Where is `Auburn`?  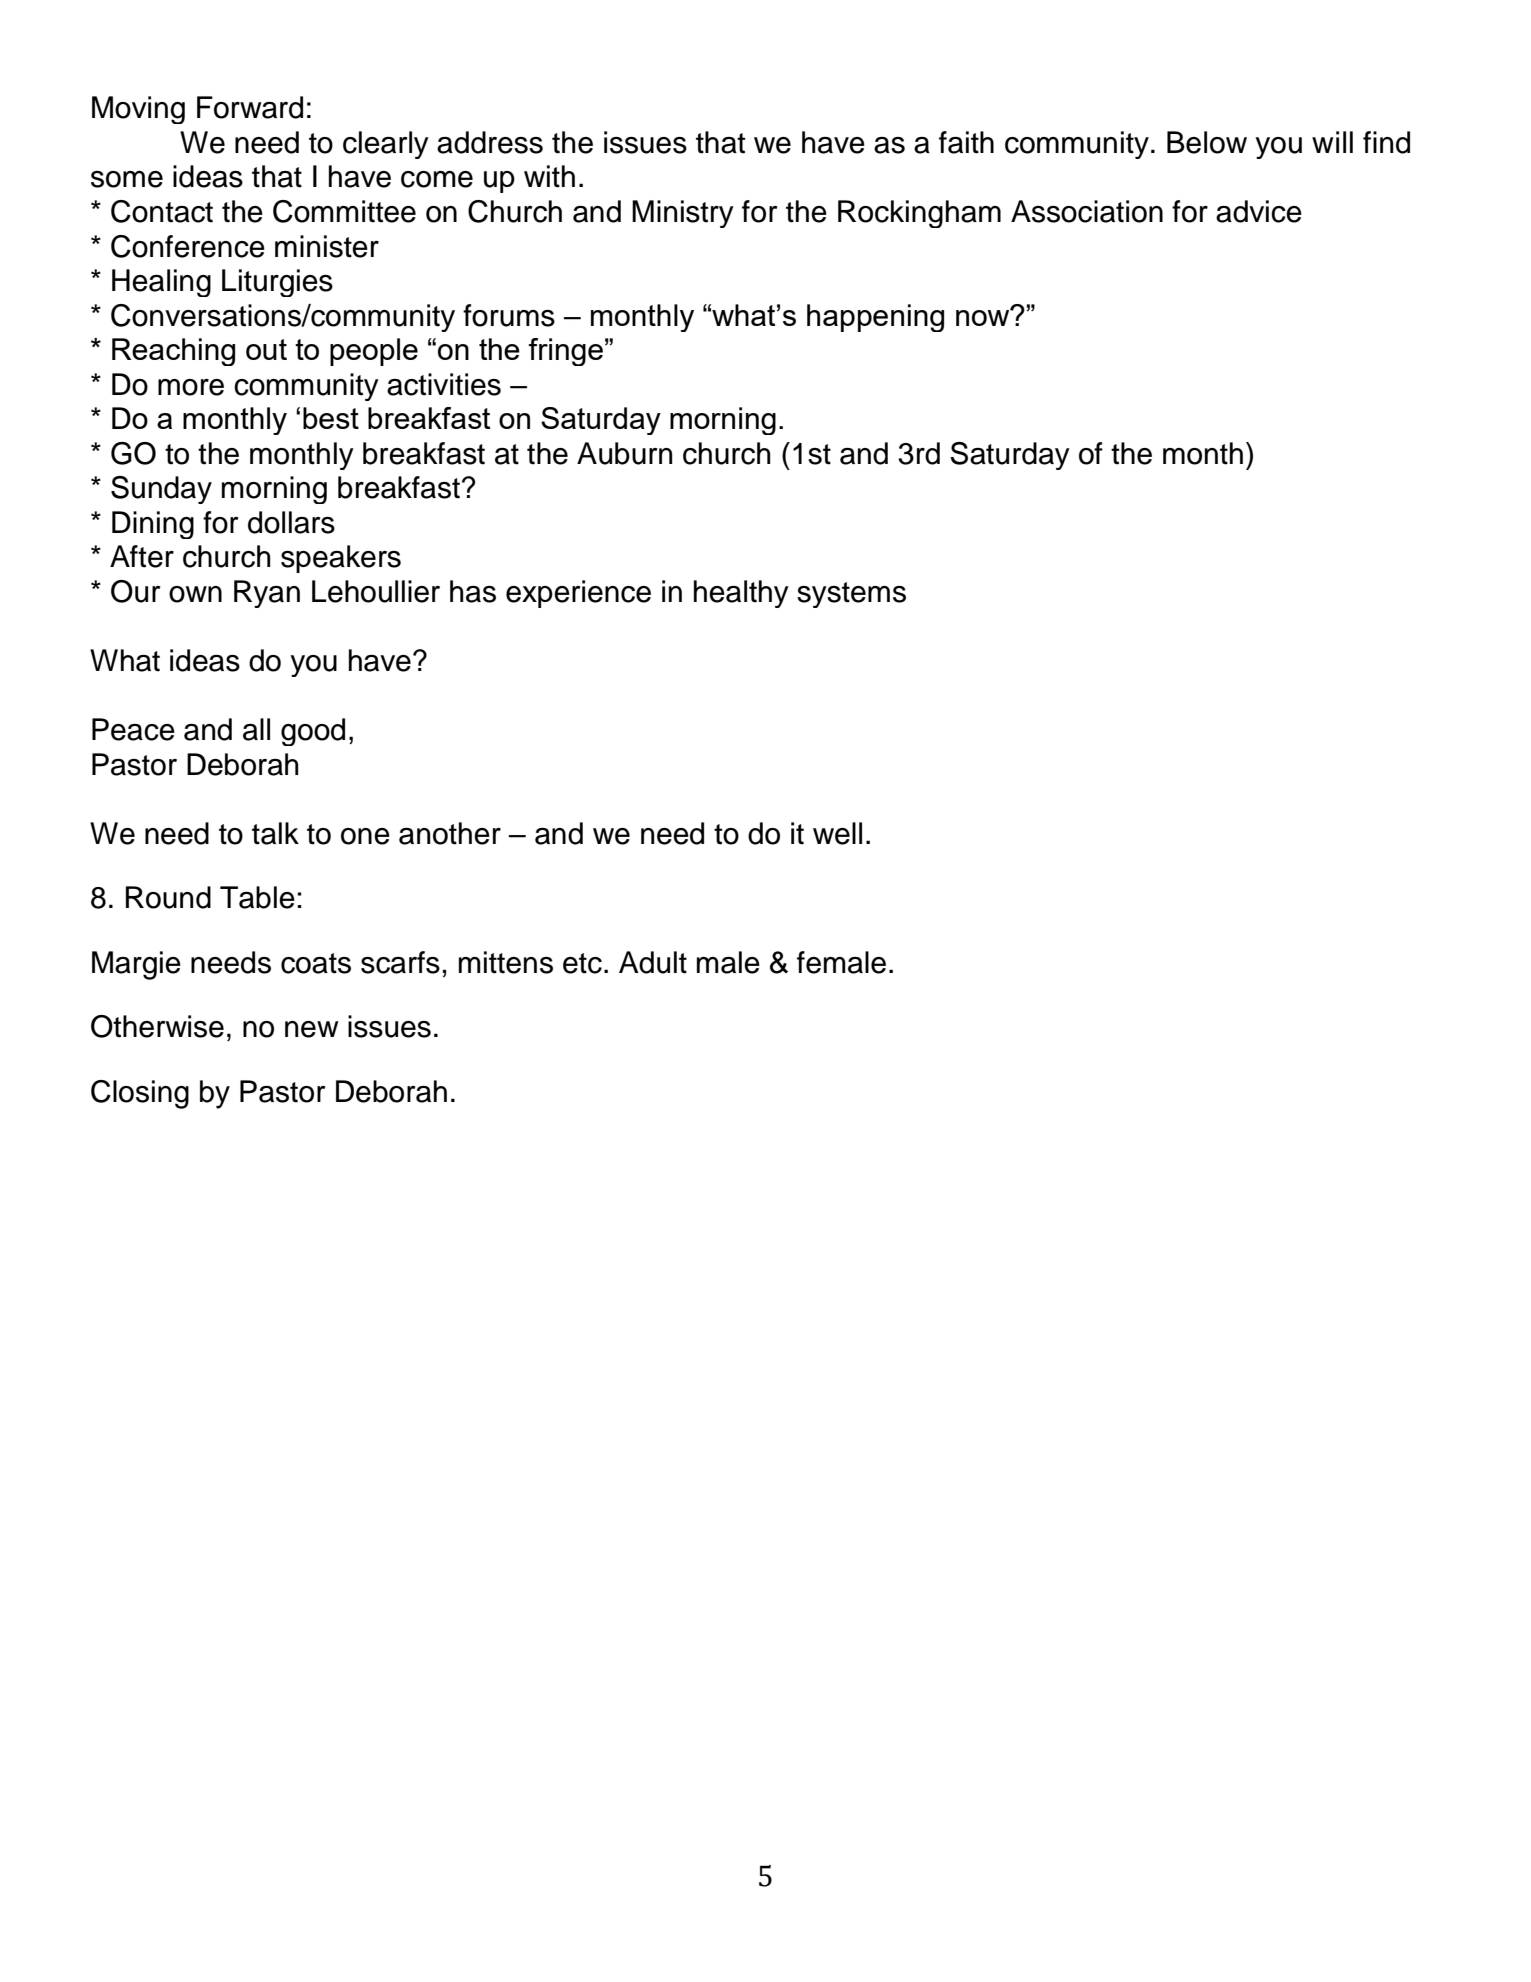 Auburn is located at coordinates (624, 453).
